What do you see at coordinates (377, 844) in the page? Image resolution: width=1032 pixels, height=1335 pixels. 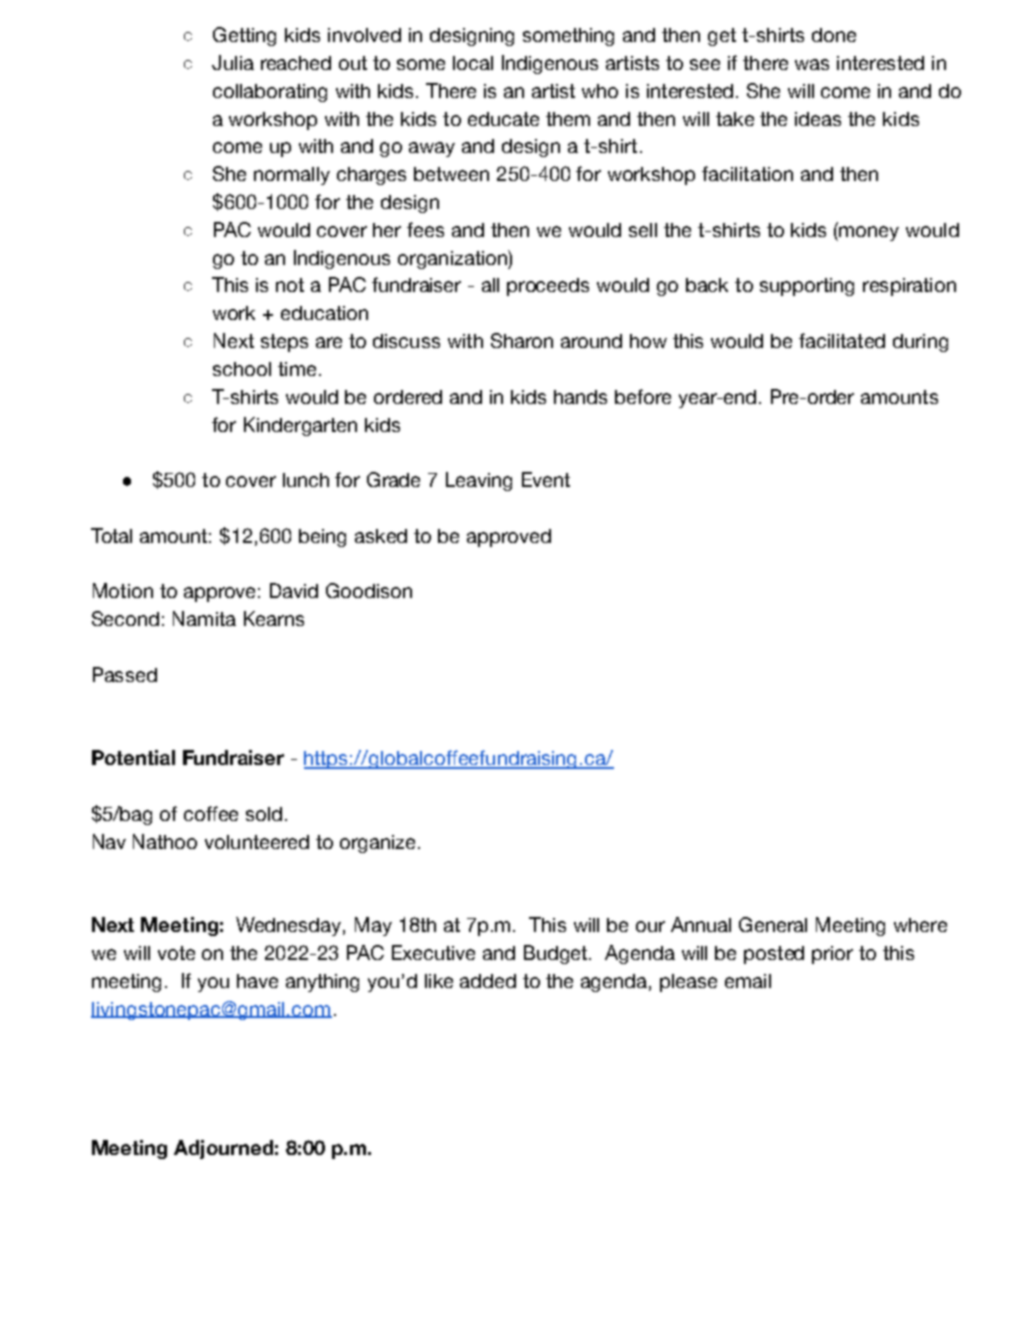 I see `organize` at bounding box center [377, 844].
